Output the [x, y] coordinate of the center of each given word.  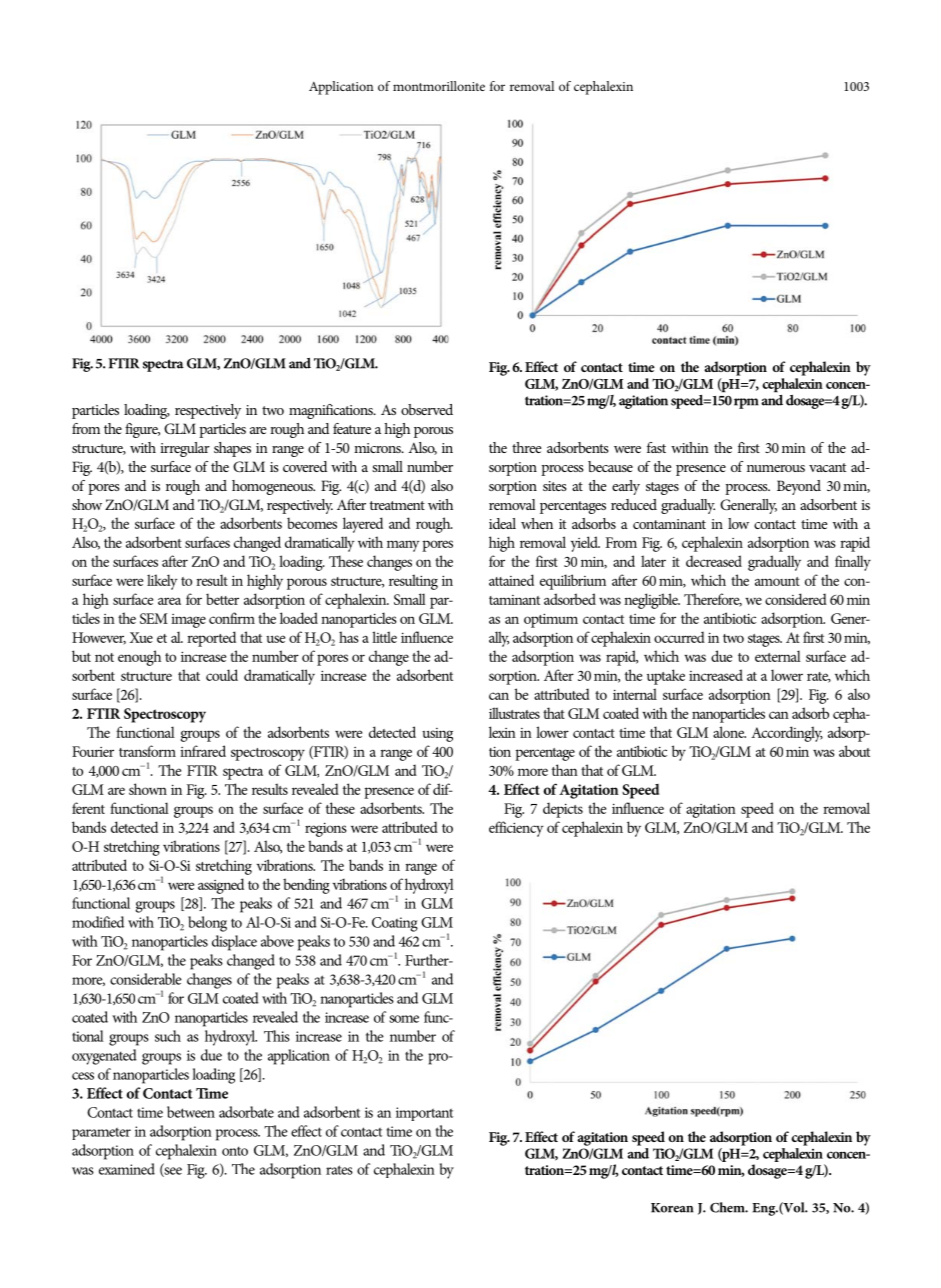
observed [427, 409]
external [778, 656]
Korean [672, 1208]
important [424, 1114]
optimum [551, 620]
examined [127, 1169]
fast [656, 447]
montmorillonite [439, 86]
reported [211, 639]
